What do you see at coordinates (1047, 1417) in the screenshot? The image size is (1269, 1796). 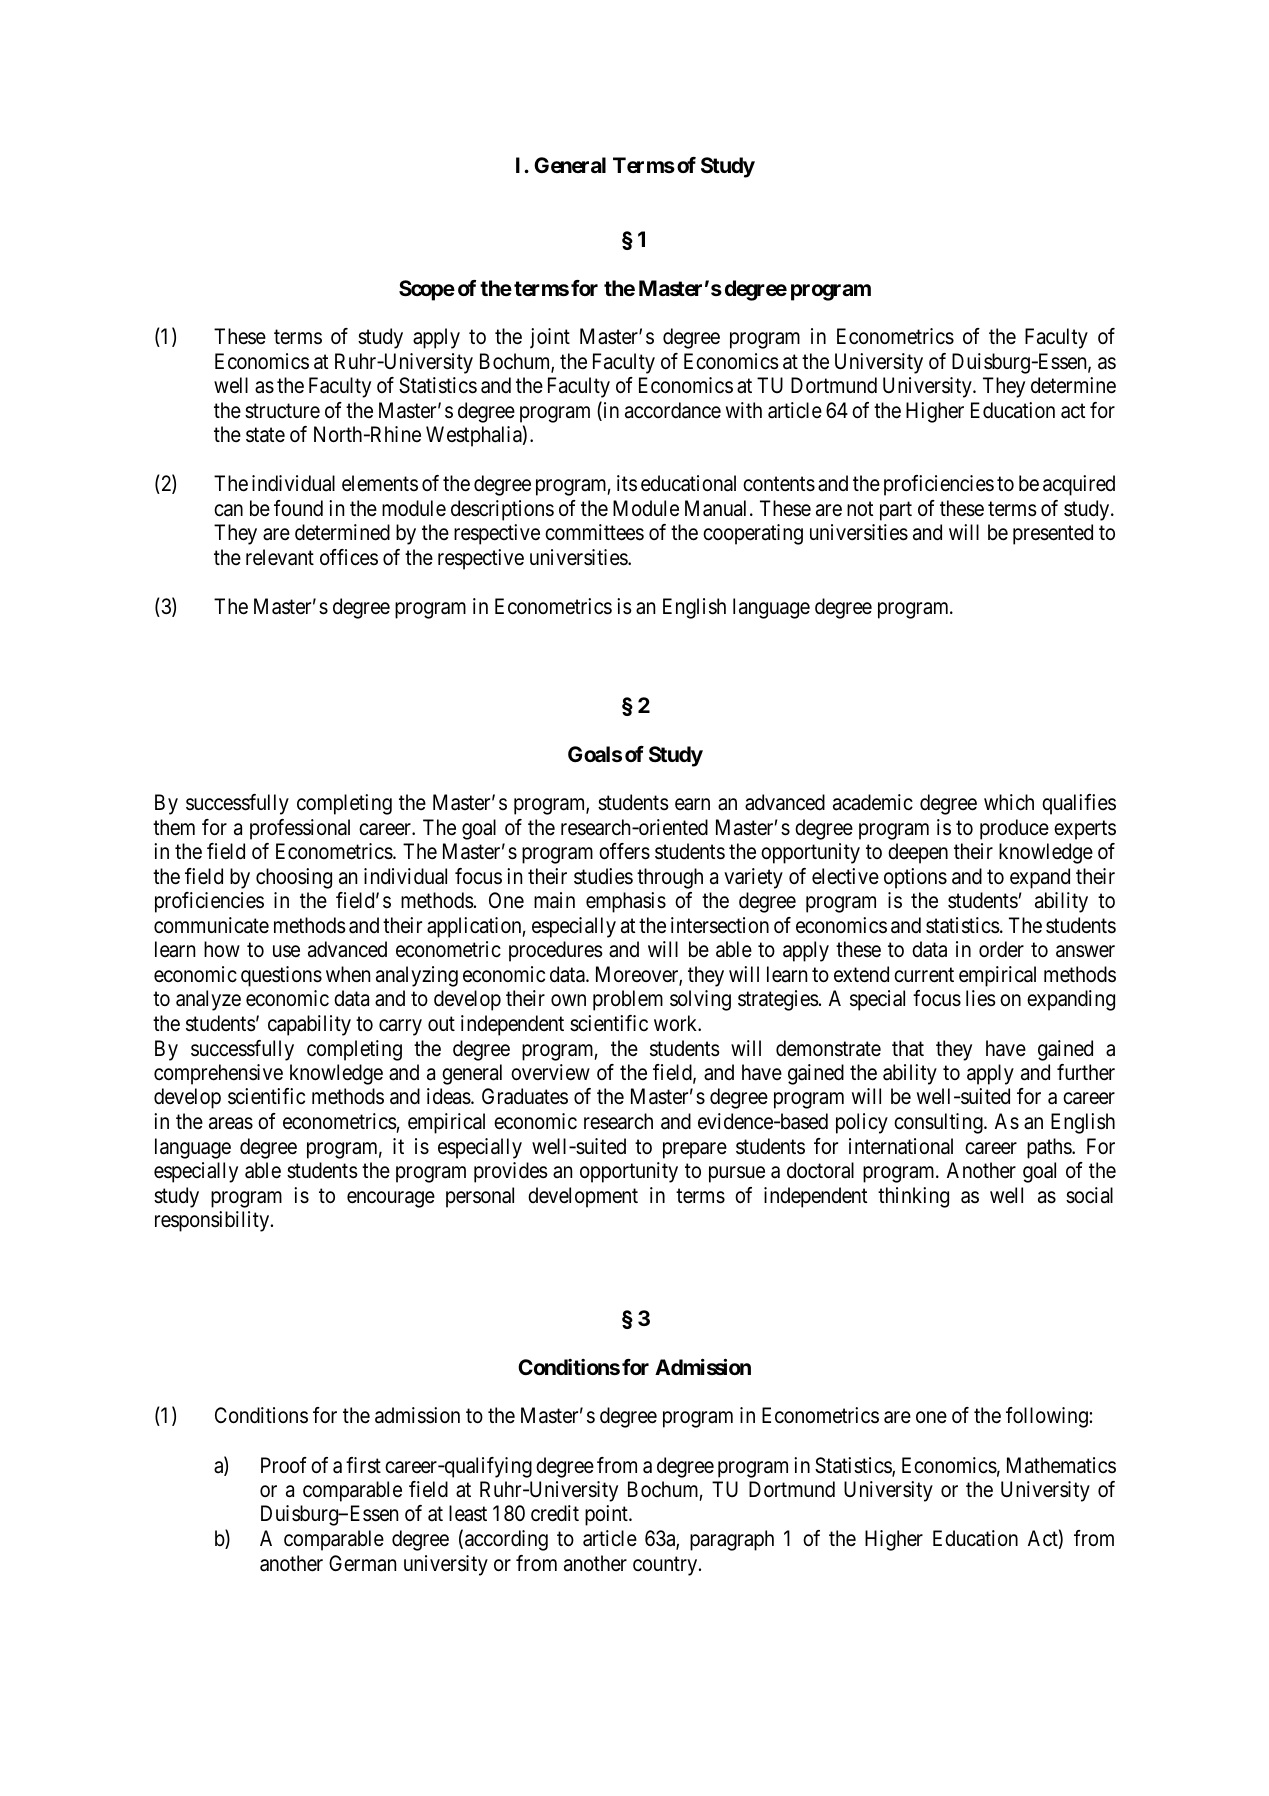 I see `following` at bounding box center [1047, 1417].
